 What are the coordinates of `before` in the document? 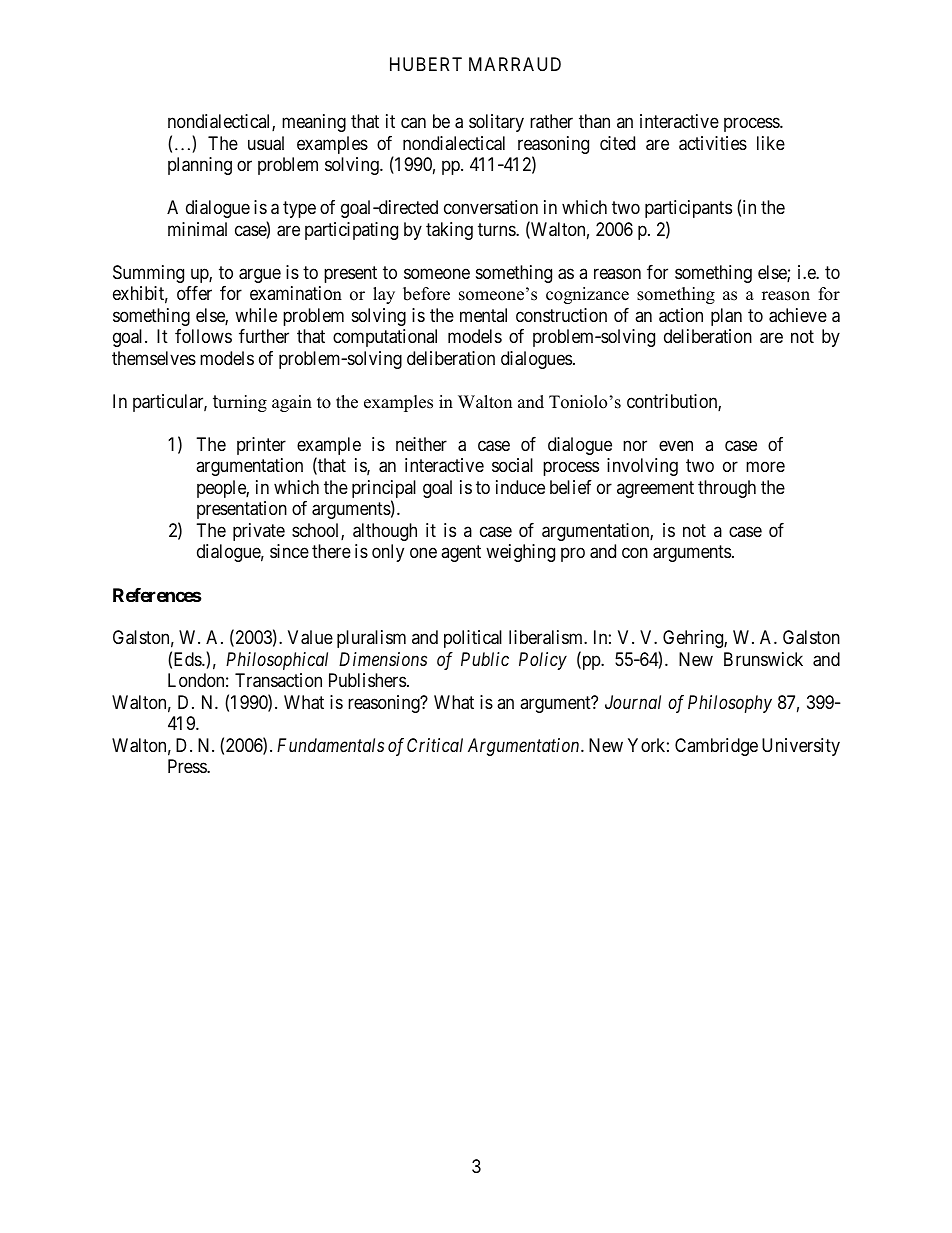 It's located at (426, 294).
